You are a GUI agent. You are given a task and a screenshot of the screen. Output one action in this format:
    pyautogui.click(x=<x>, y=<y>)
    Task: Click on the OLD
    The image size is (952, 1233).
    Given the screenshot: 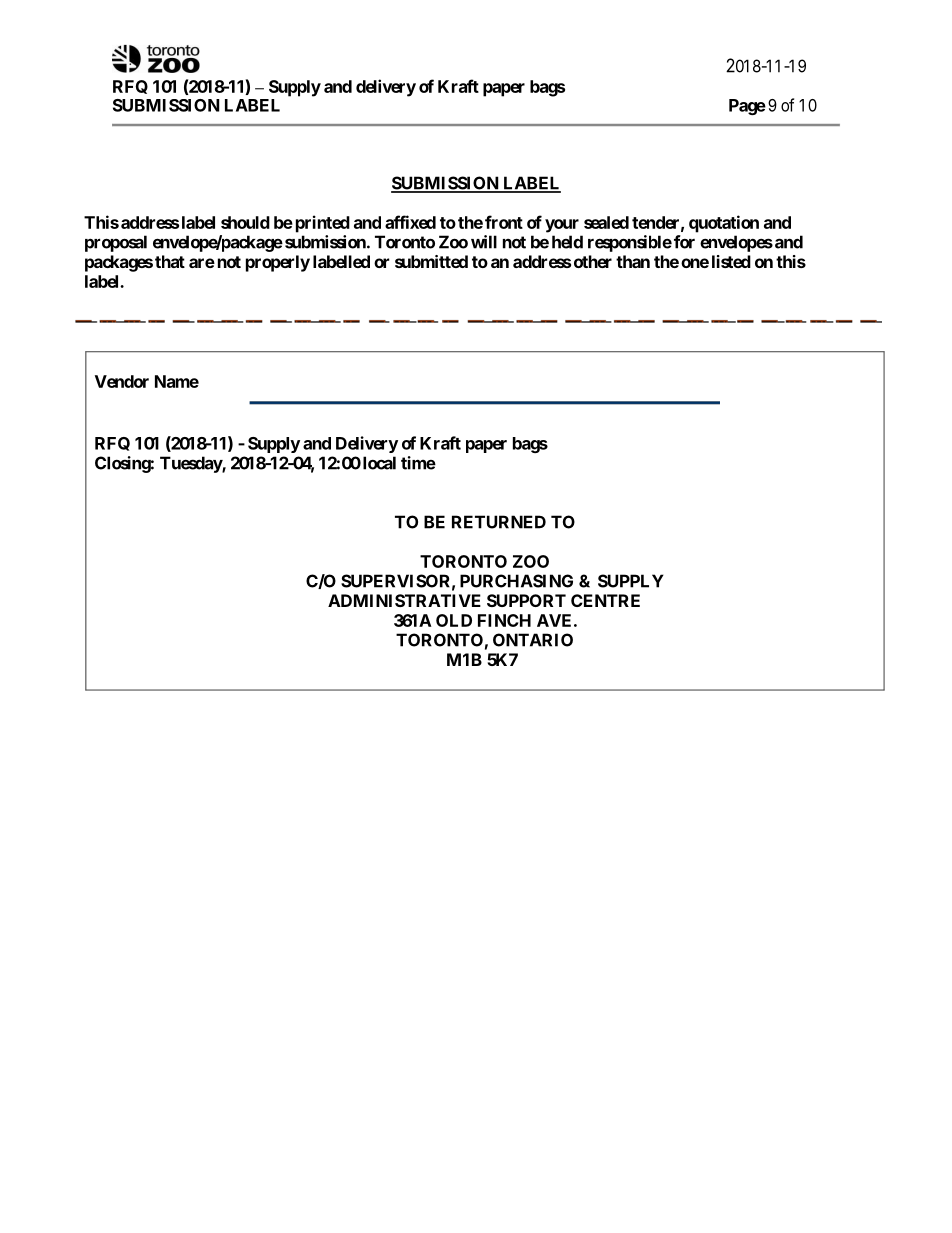 What is the action you would take?
    pyautogui.click(x=454, y=620)
